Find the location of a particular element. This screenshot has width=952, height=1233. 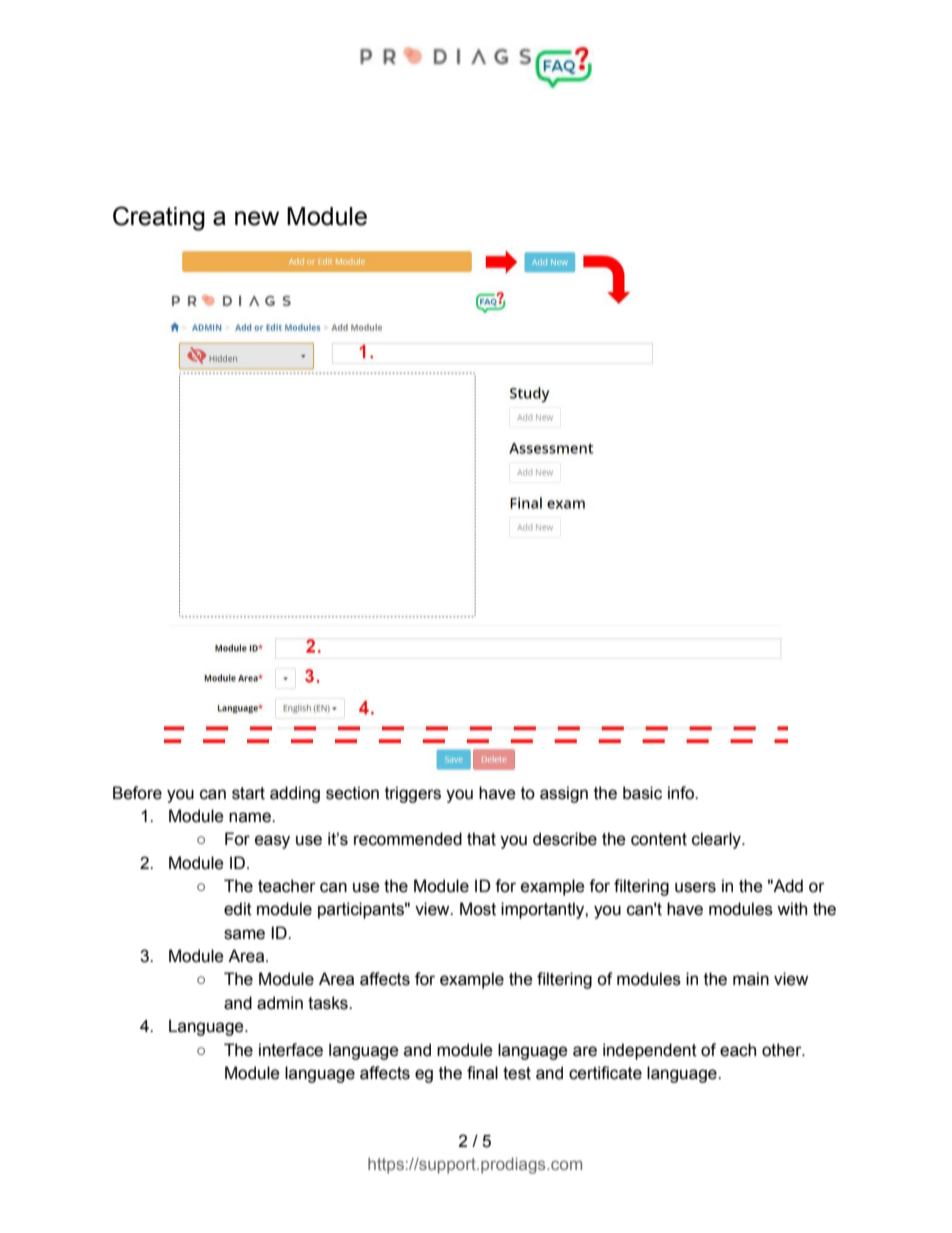

info is located at coordinates (682, 793).
